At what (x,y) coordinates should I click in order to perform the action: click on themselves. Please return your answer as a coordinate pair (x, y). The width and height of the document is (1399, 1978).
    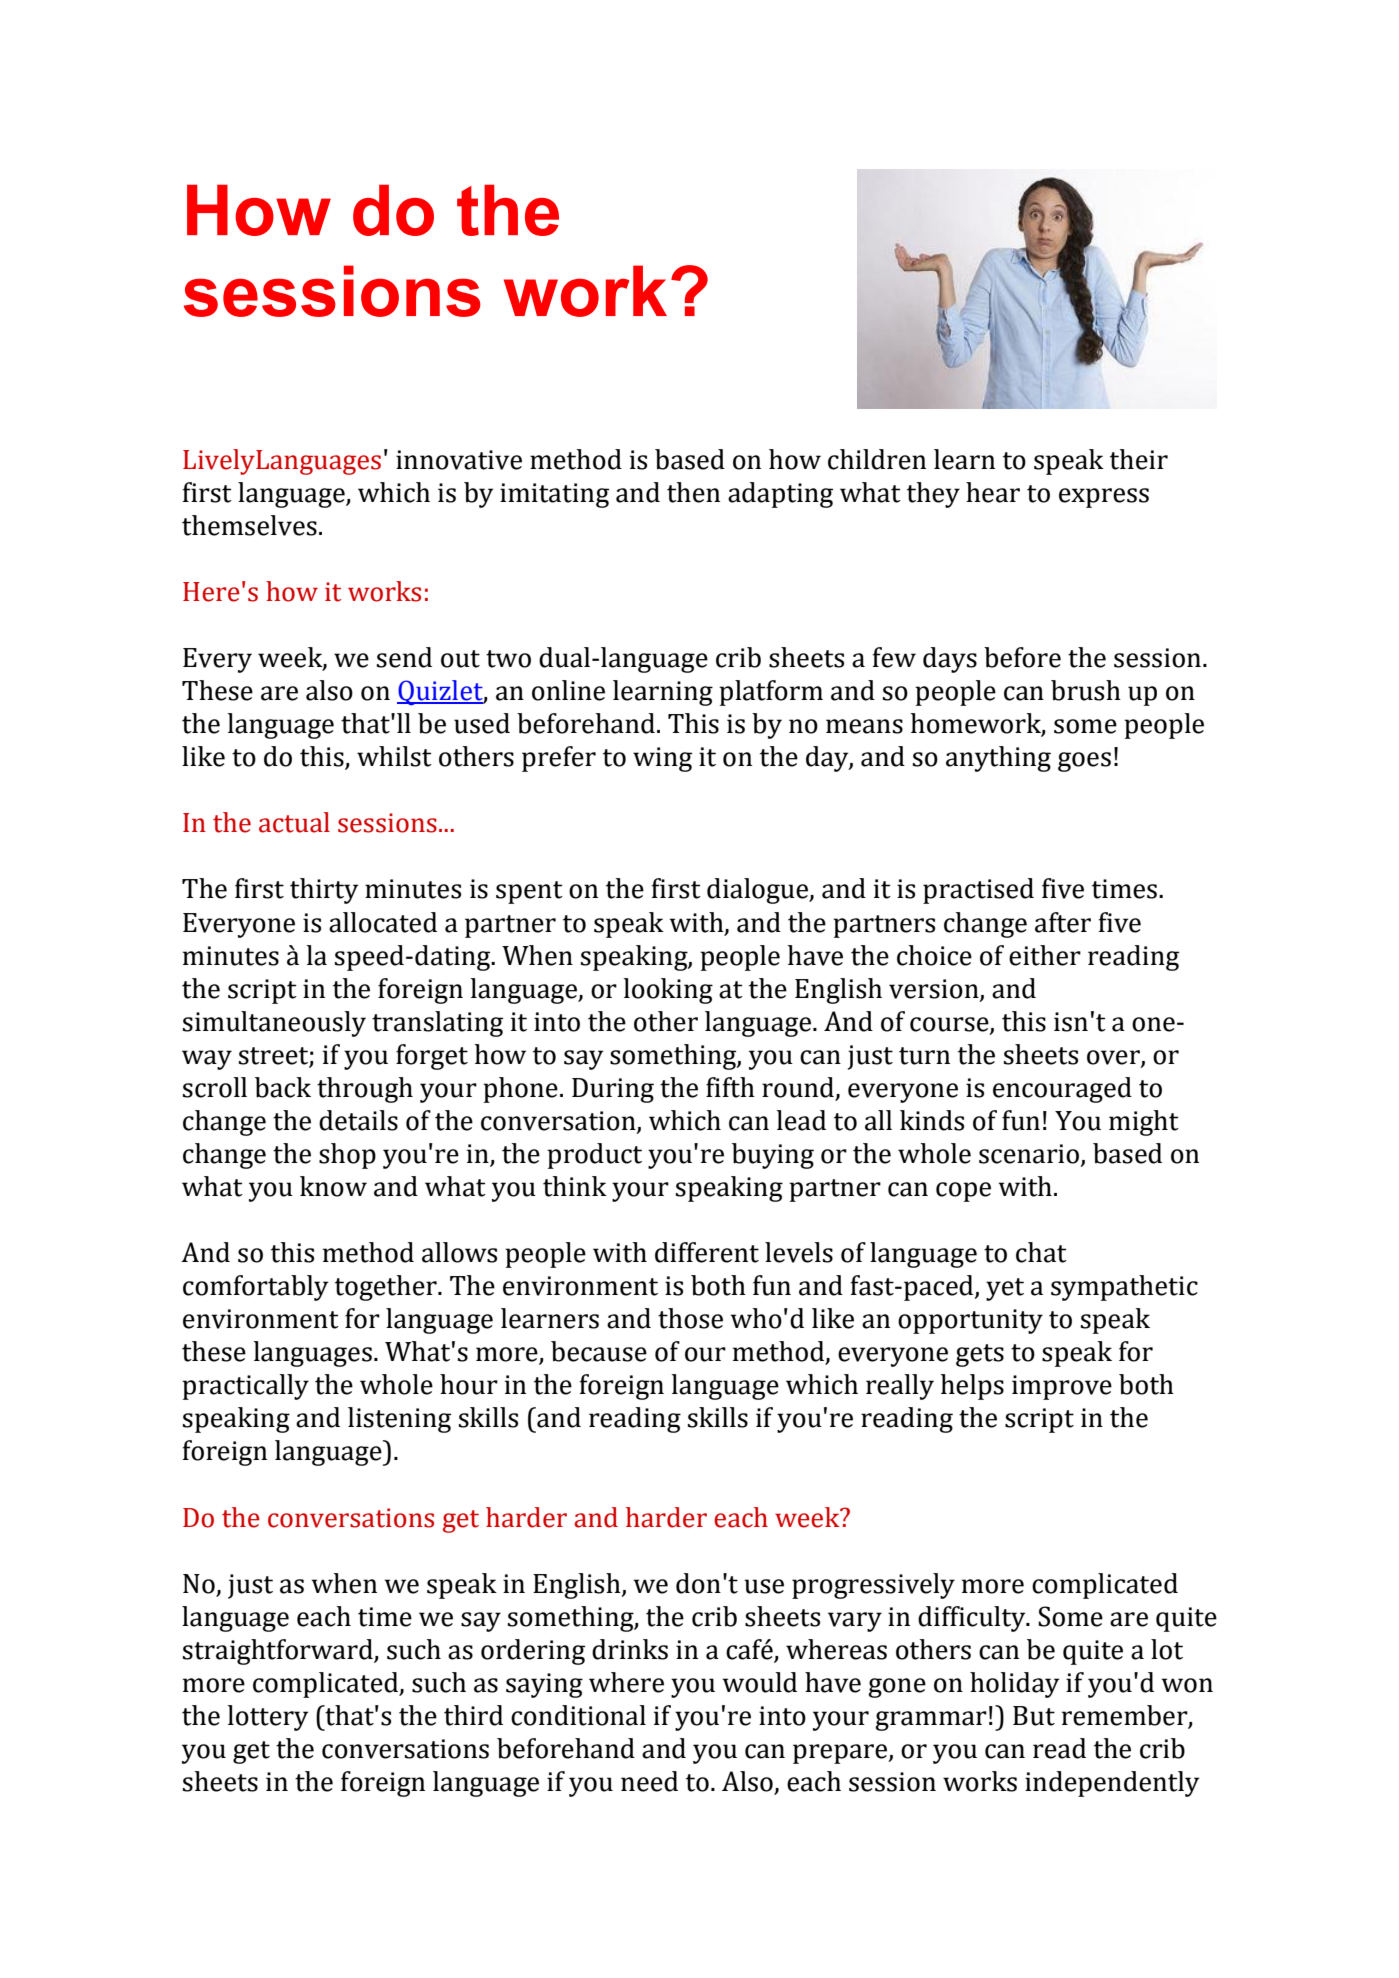
    Looking at the image, I should click on (249, 525).
